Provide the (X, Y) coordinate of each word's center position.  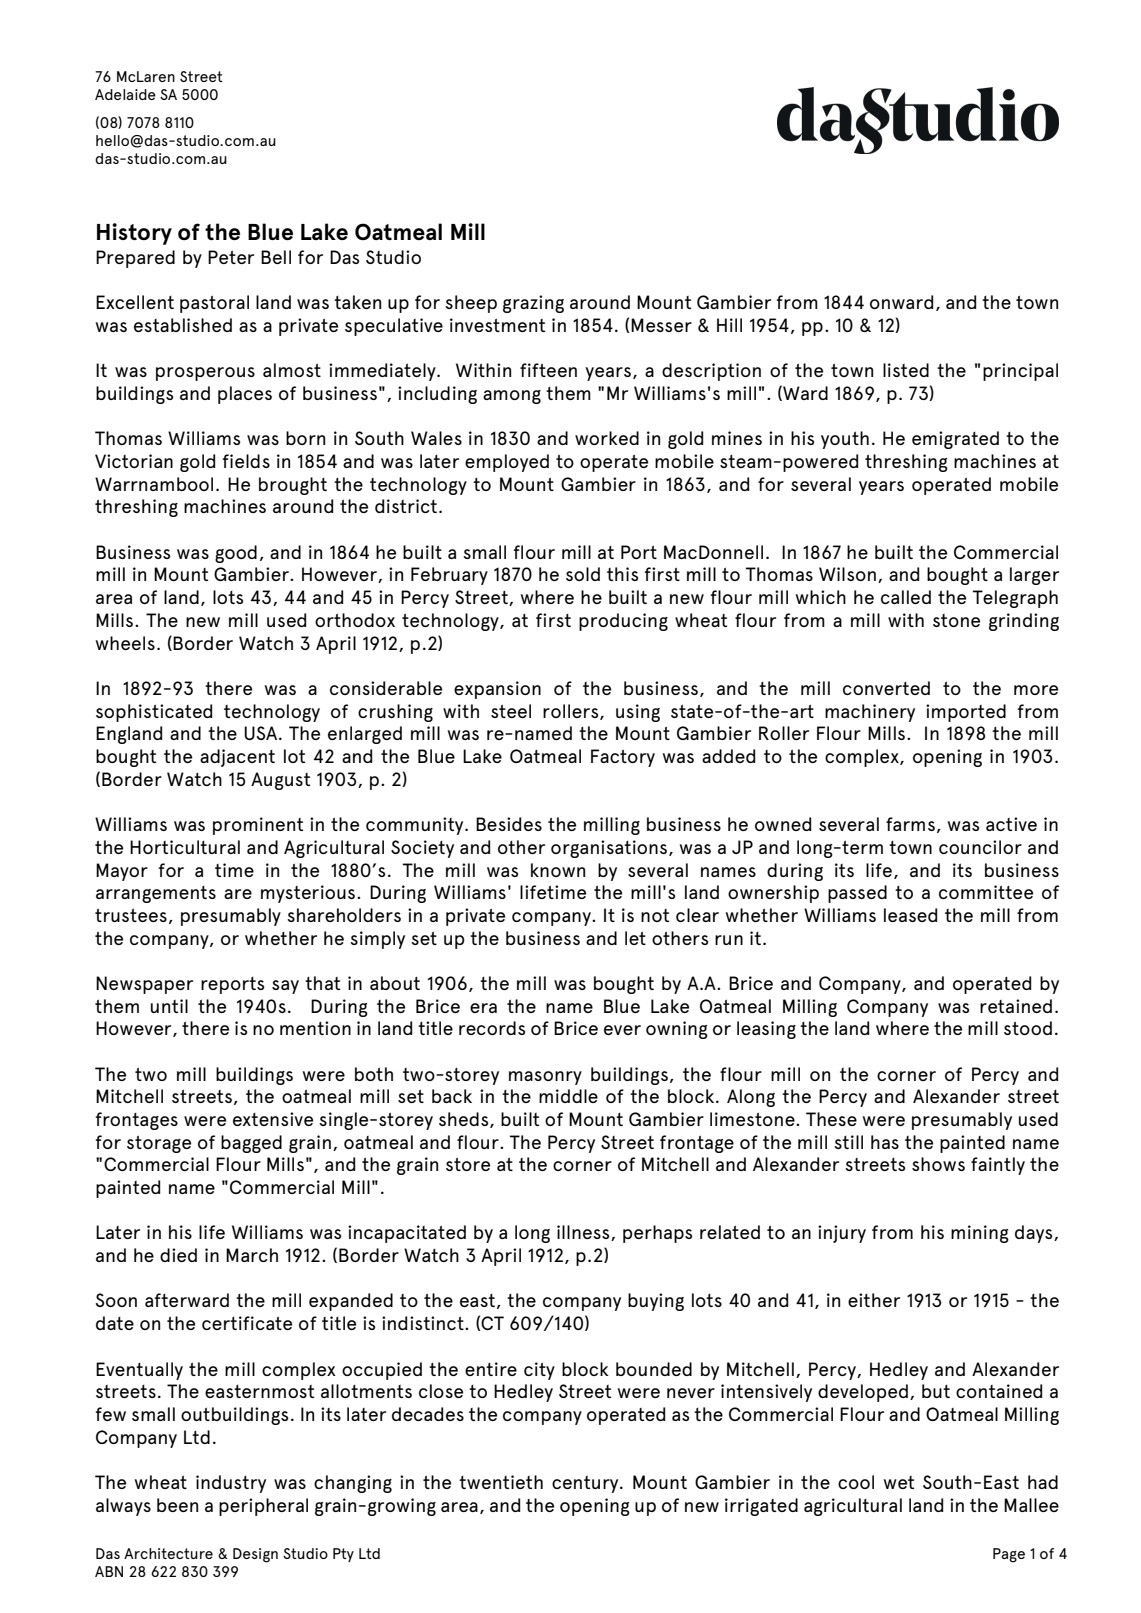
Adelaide (125, 94)
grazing (533, 304)
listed (906, 370)
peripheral (263, 1507)
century (586, 1484)
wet (899, 1482)
